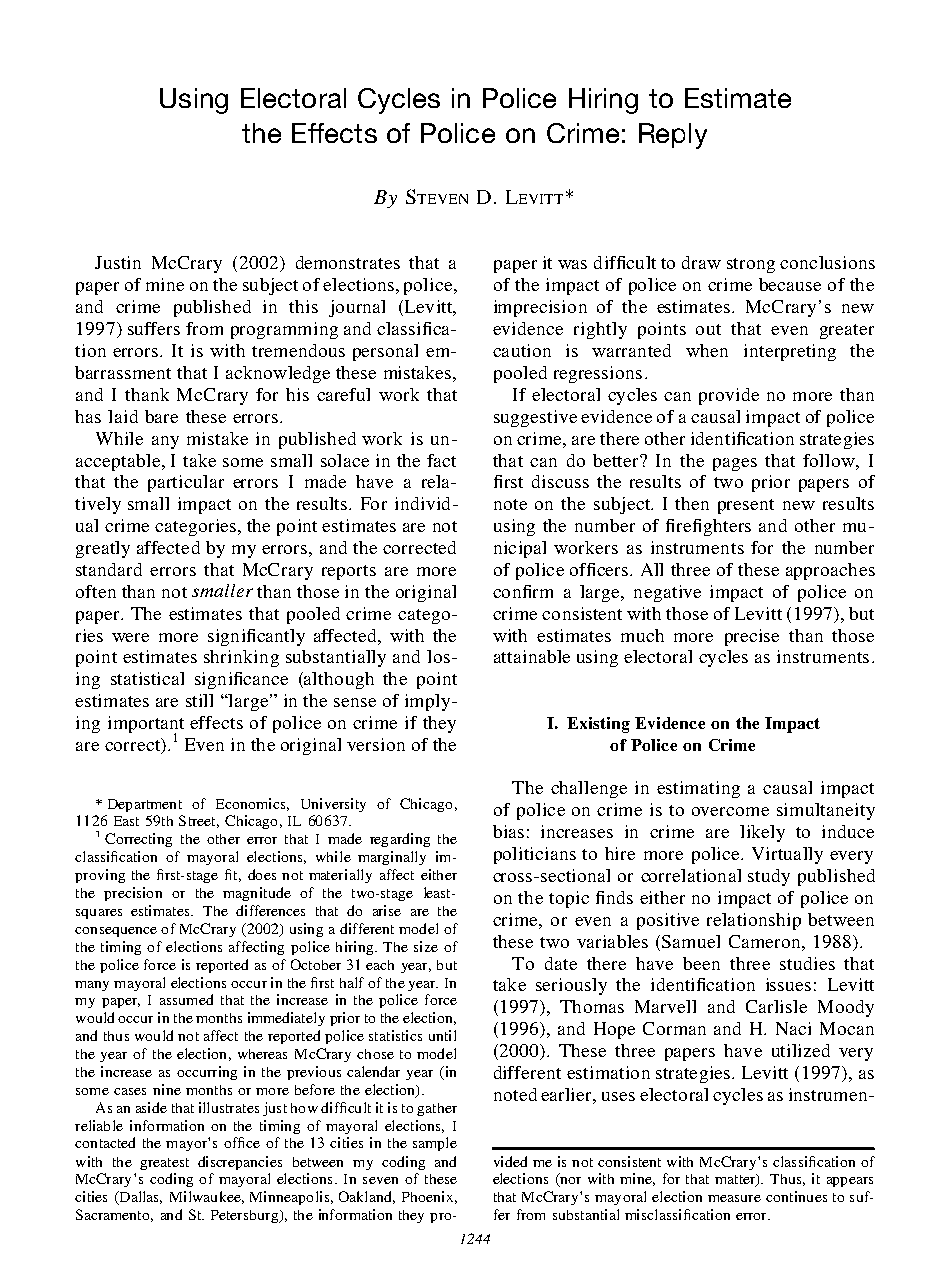 The image size is (952, 1284). I want to click on matter, so click(736, 1180).
